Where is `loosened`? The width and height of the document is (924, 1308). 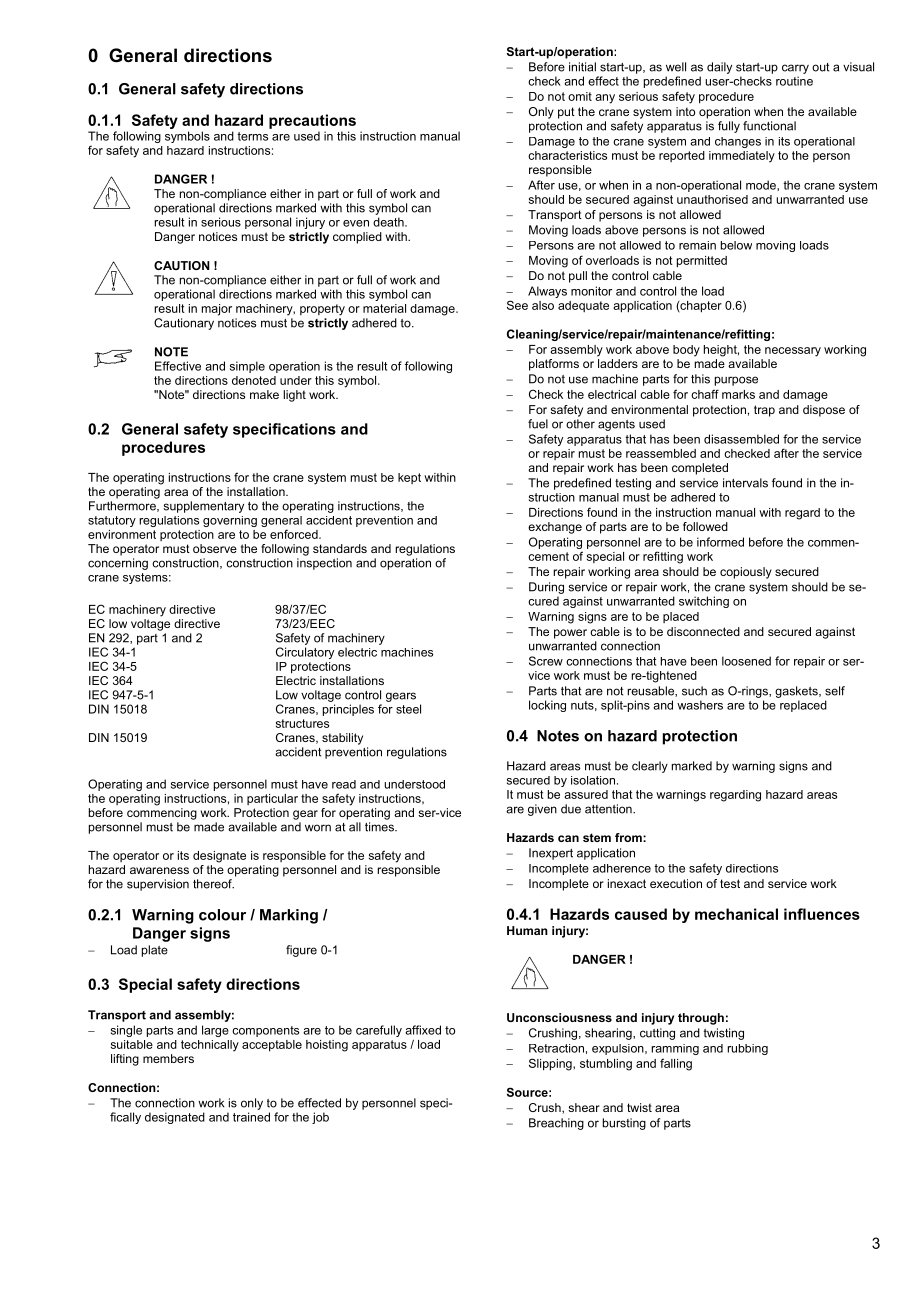
loosened is located at coordinates (746, 661).
